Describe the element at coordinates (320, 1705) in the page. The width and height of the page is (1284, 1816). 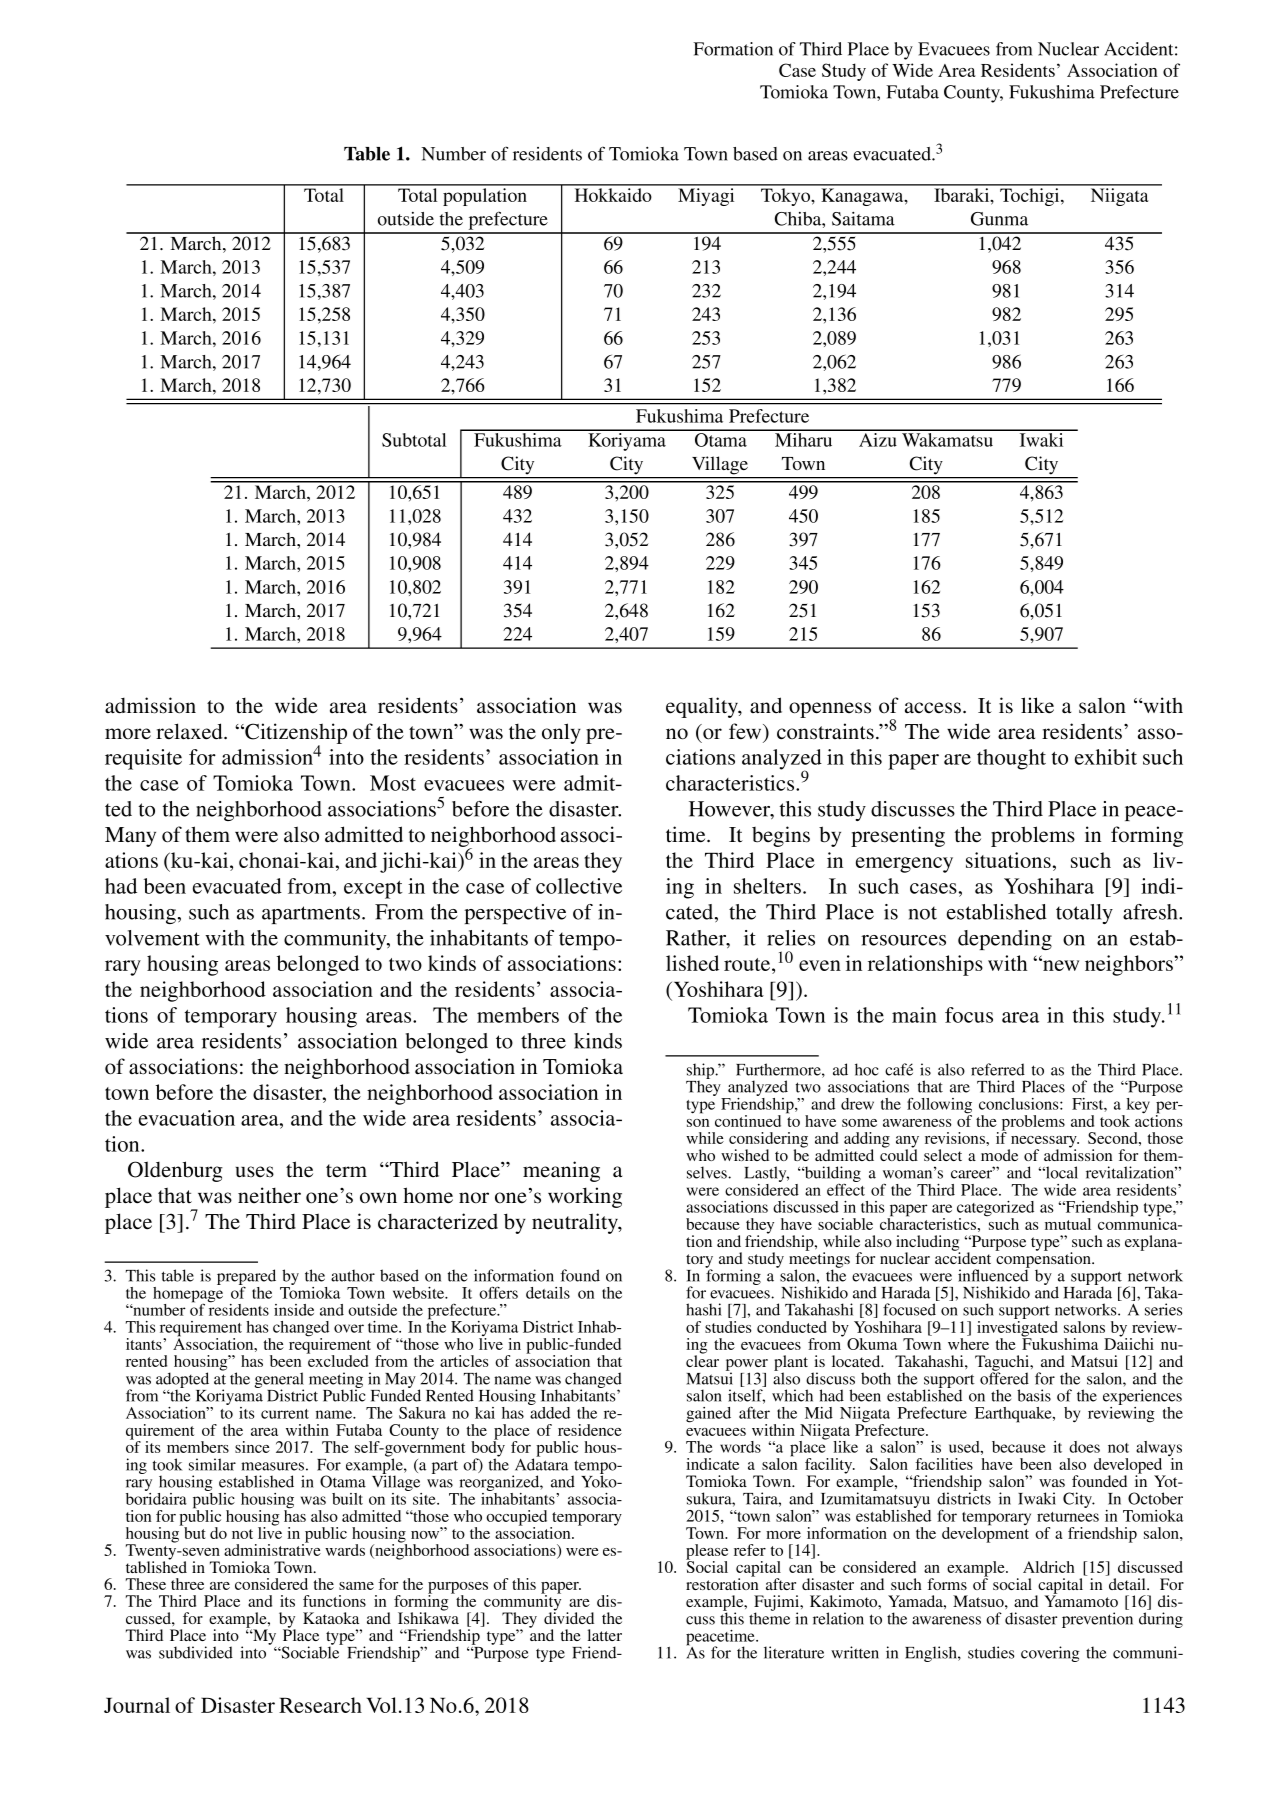
I see `Research` at that location.
